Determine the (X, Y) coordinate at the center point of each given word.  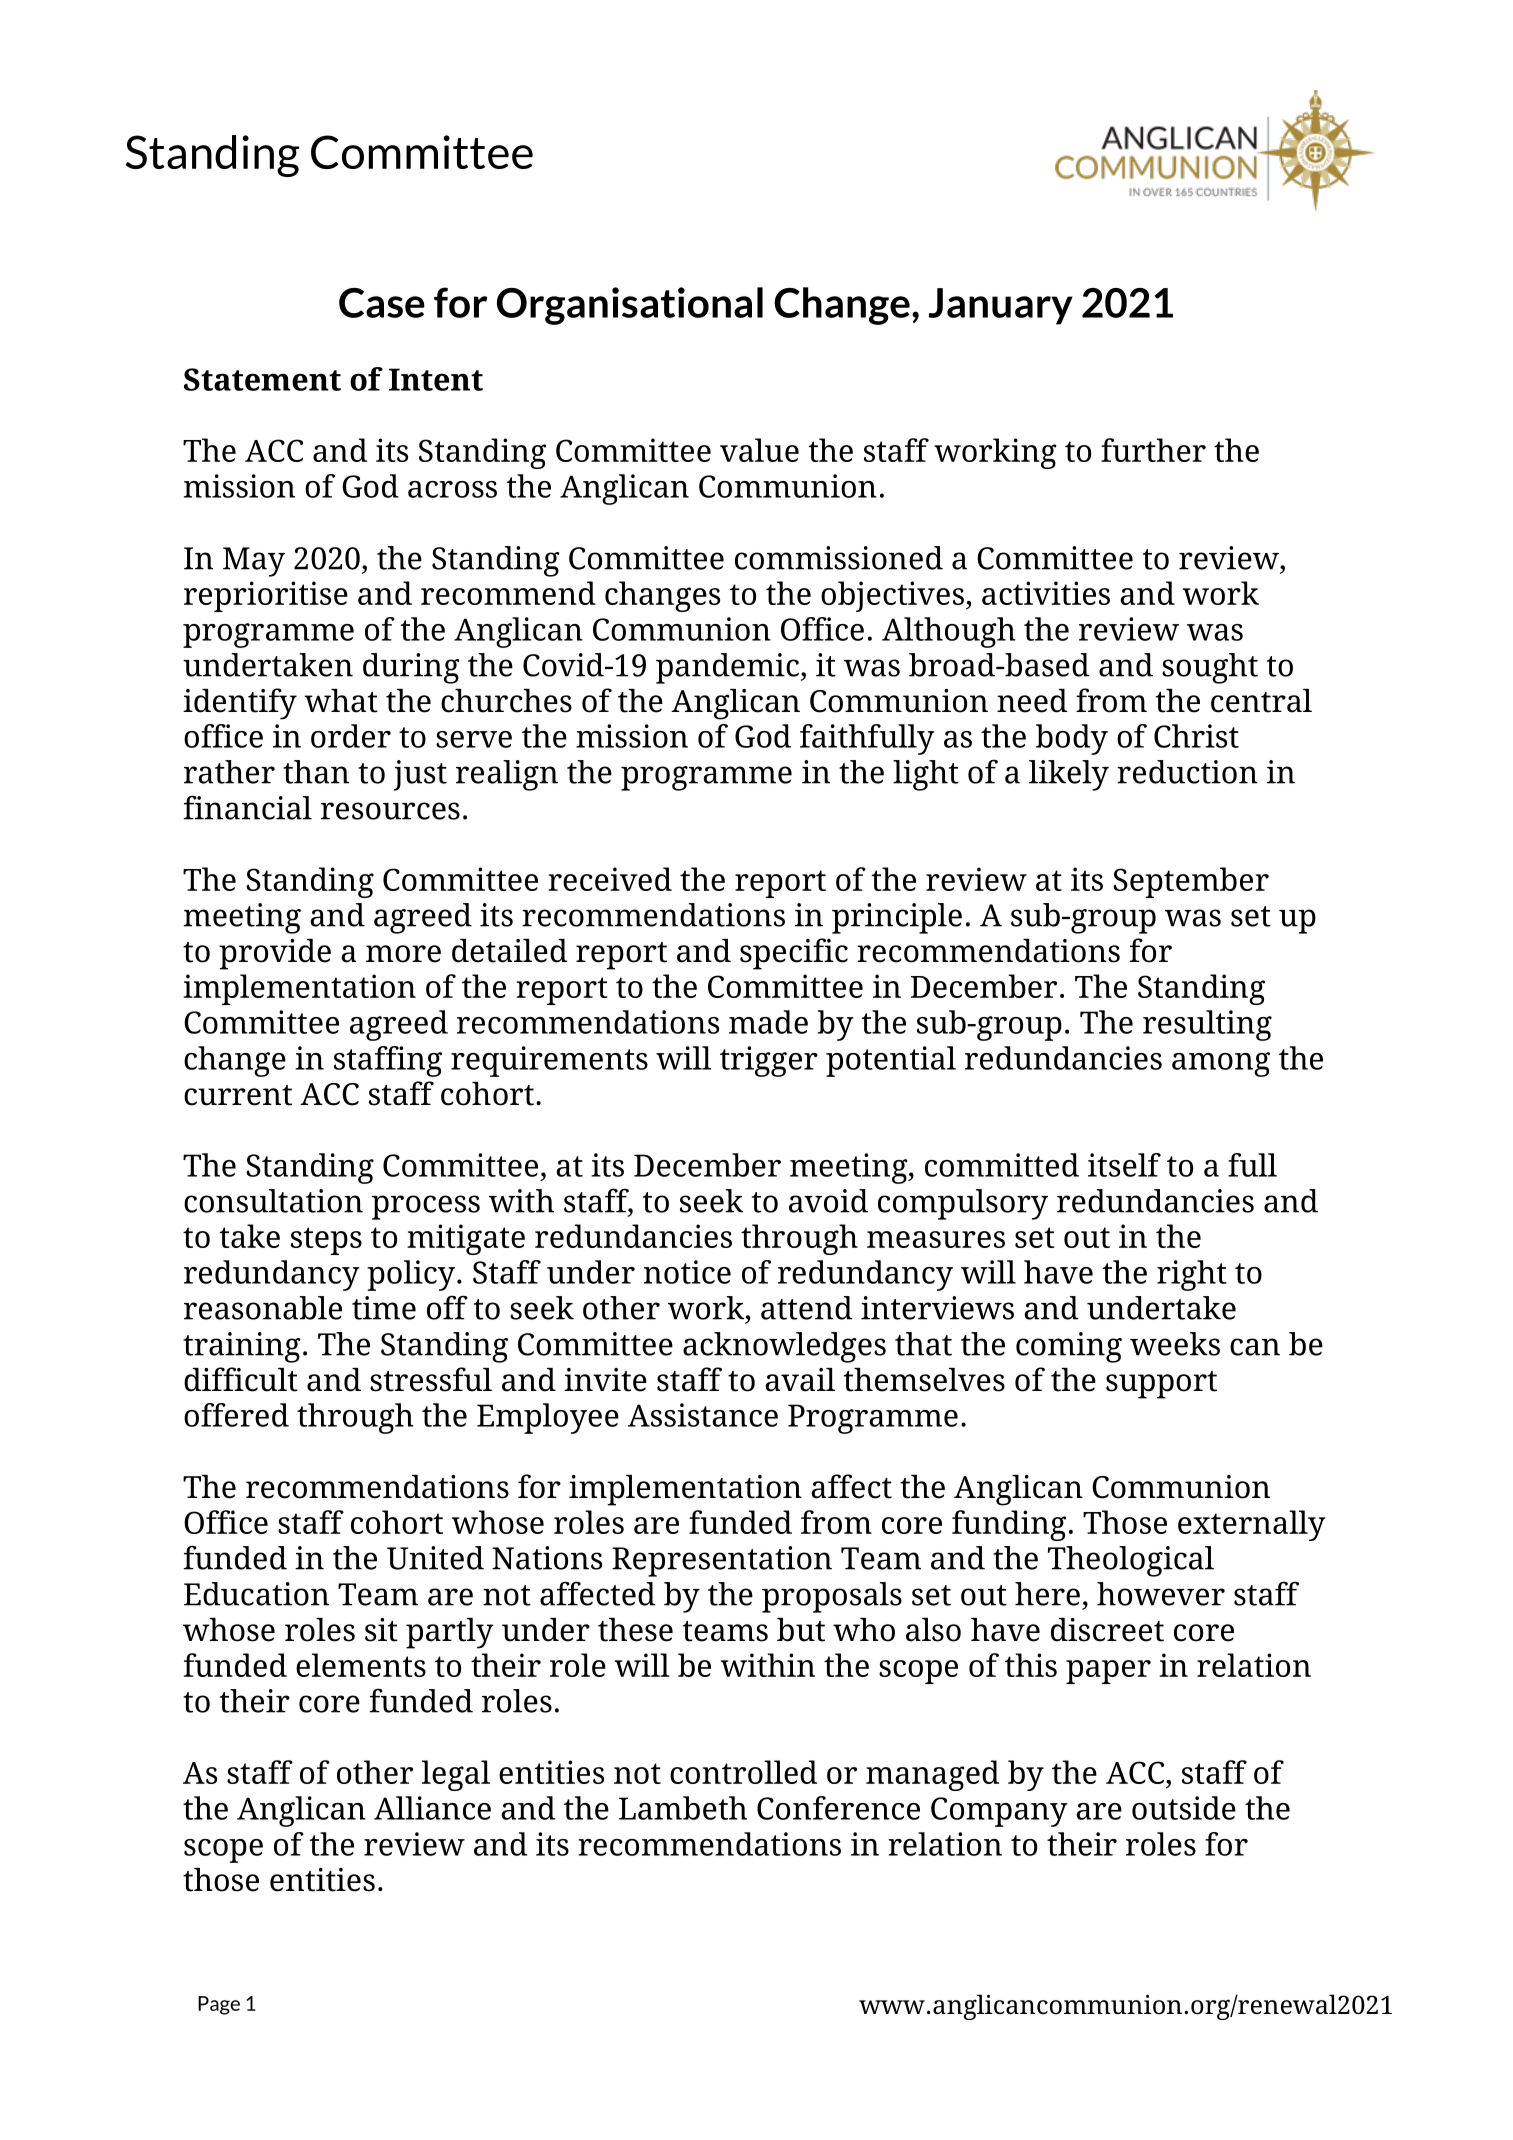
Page (219, 2005)
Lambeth (683, 1808)
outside (1184, 1808)
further (1153, 450)
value (759, 450)
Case (382, 303)
